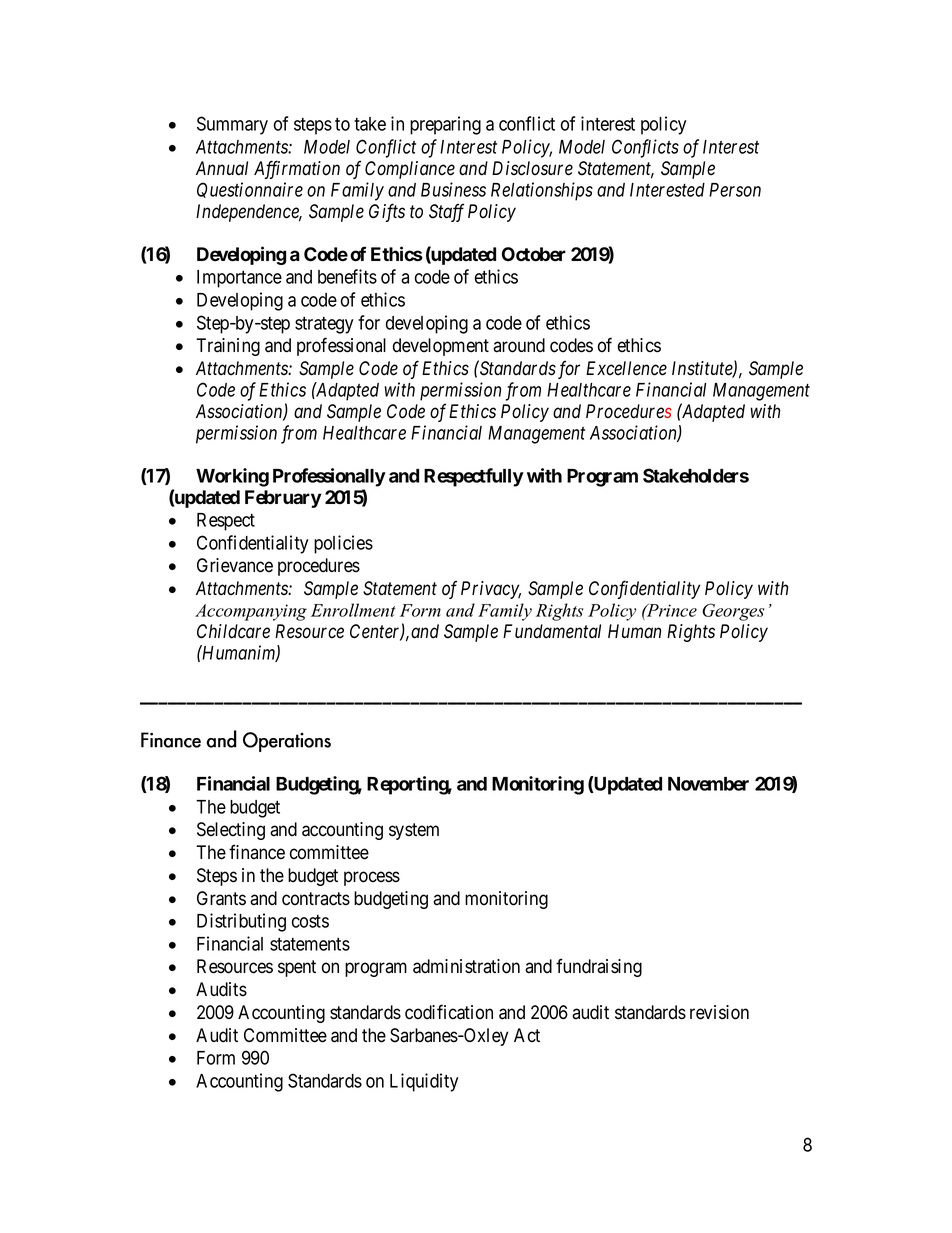 The width and height of the screenshot is (952, 1233). Describe the element at coordinates (445, 125) in the screenshot. I see `preparing` at that location.
